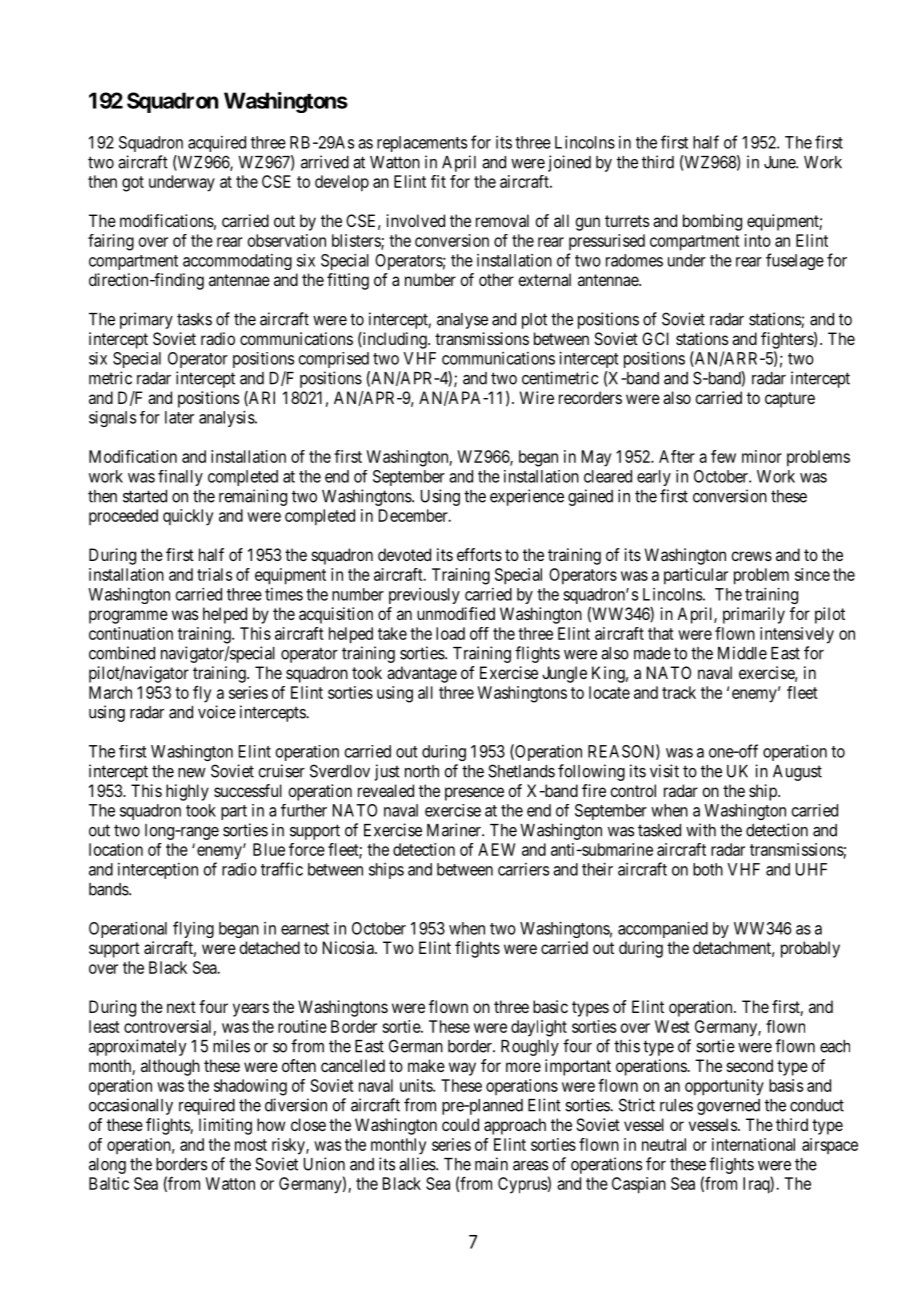 This page has width=924, height=1308. What do you see at coordinates (780, 162) in the page?
I see `June` at bounding box center [780, 162].
